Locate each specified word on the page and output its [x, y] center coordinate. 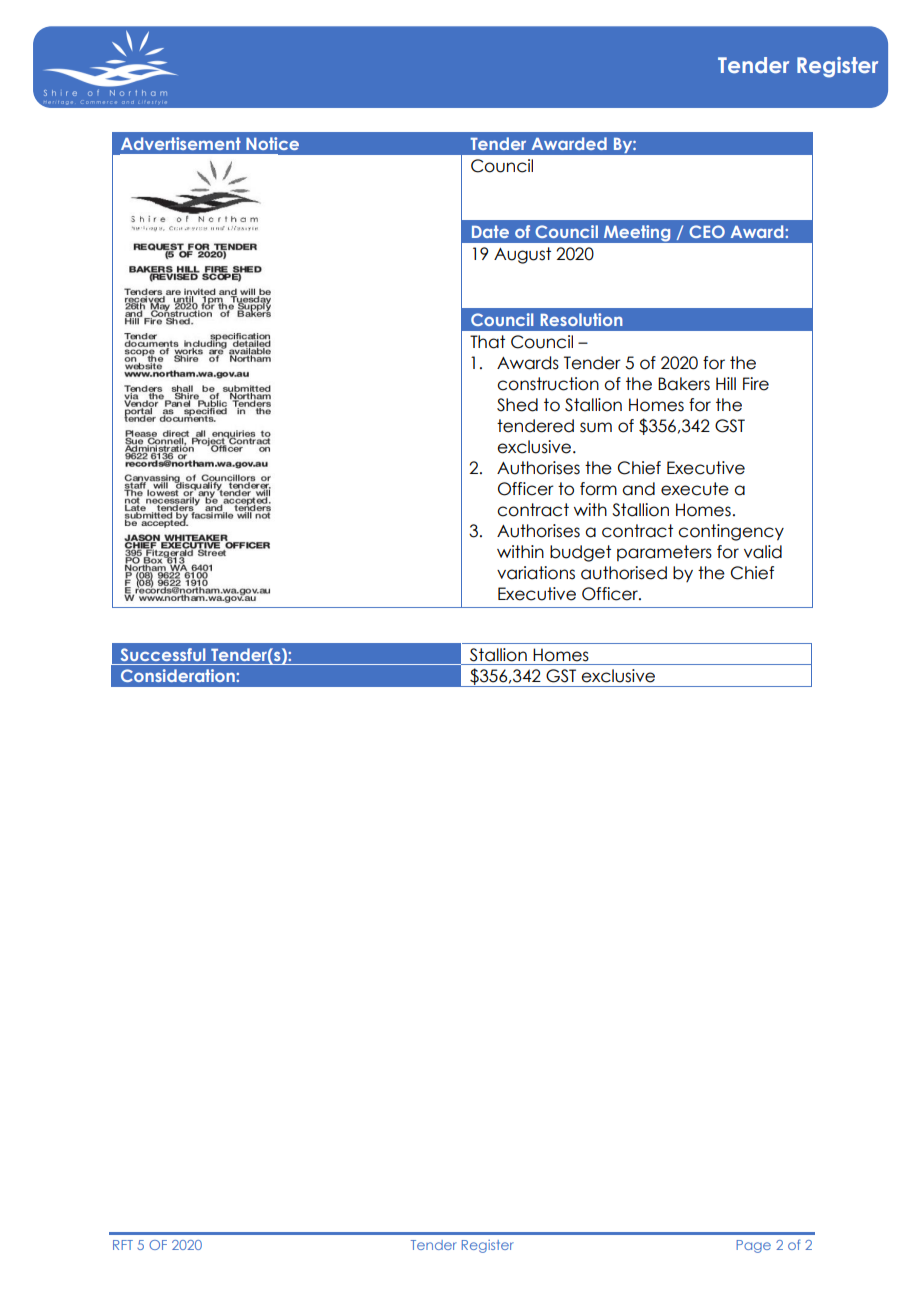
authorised [624, 573]
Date [490, 231]
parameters [664, 553]
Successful [163, 654]
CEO [707, 231]
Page [753, 1246]
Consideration [179, 675]
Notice [272, 143]
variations [536, 573]
